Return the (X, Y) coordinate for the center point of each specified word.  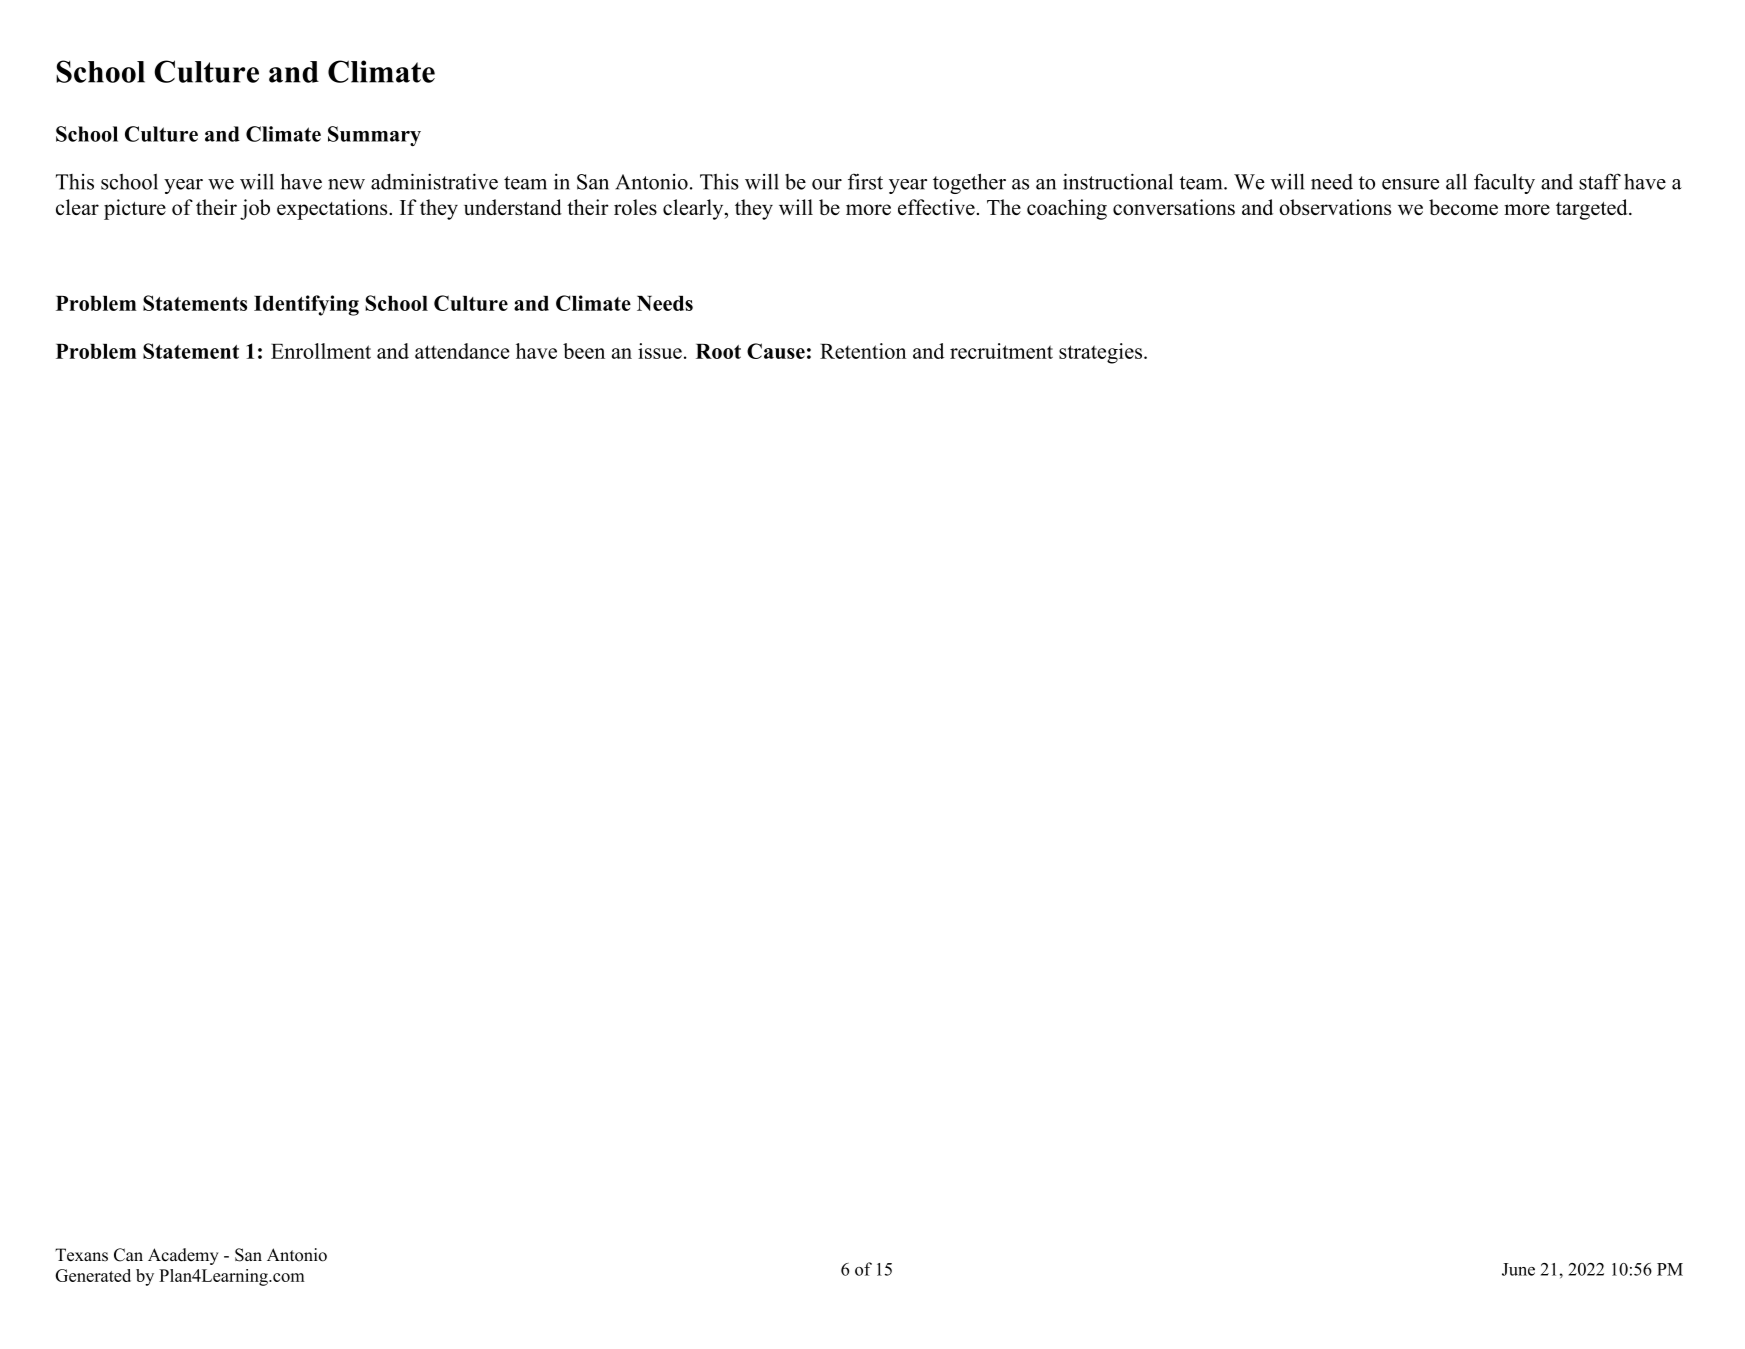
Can (128, 1255)
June (1518, 1269)
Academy (183, 1256)
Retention (863, 351)
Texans (81, 1255)
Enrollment (321, 351)
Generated (93, 1275)
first (865, 181)
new (346, 184)
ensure (1410, 184)
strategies (1100, 353)
